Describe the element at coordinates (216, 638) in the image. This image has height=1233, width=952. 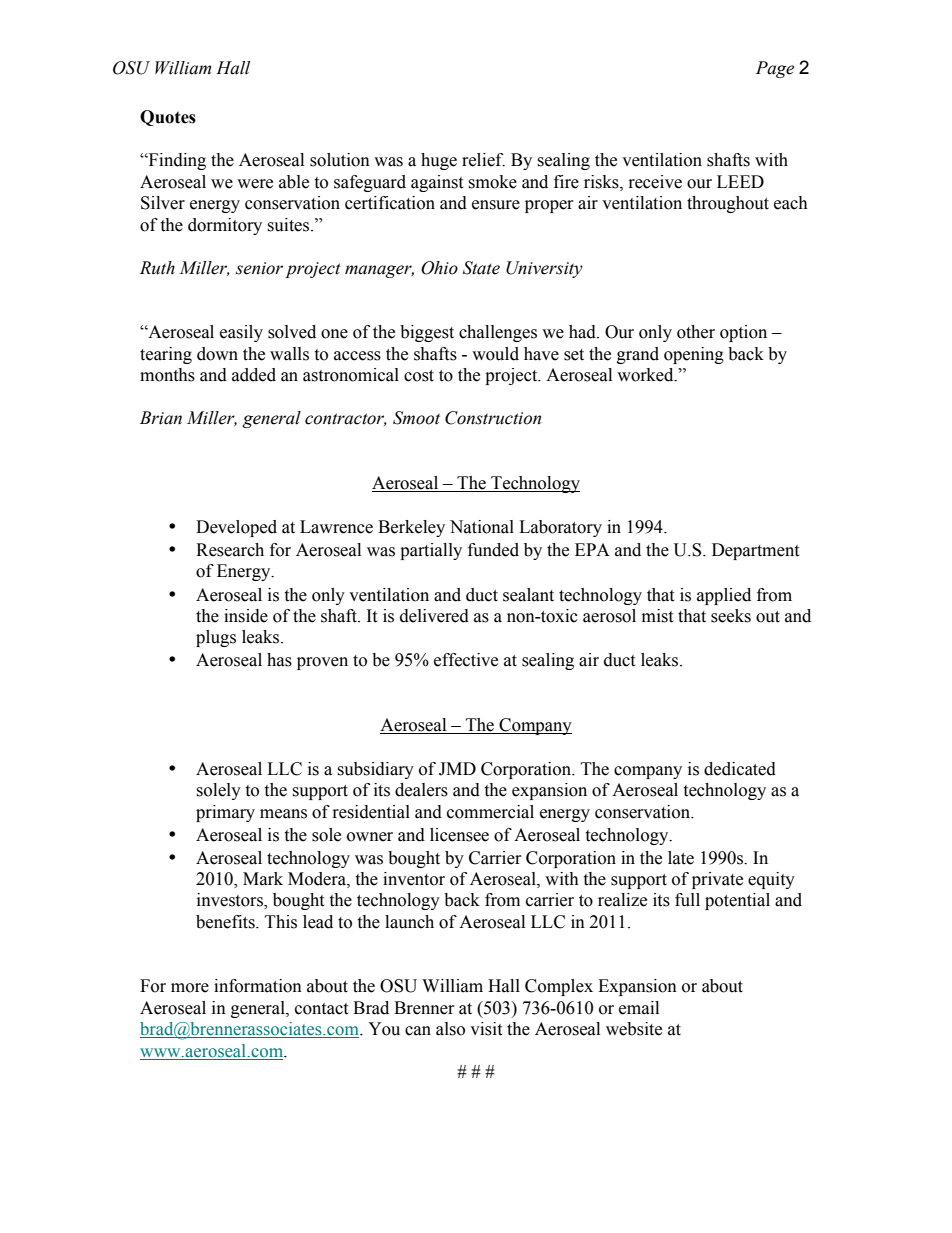
I see `plugs` at that location.
